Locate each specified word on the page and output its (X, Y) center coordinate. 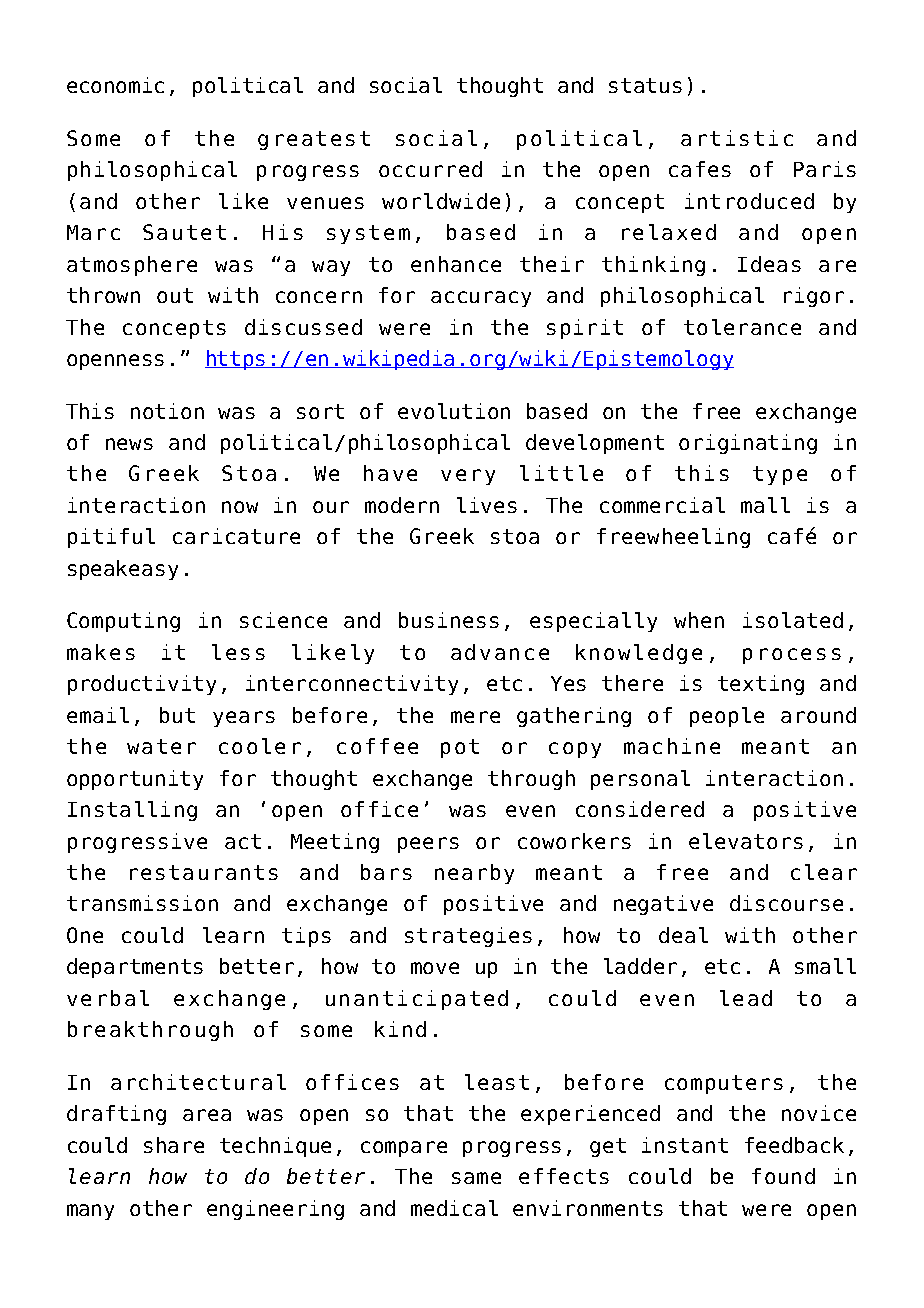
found (783, 1176)
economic (115, 85)
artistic (737, 138)
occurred (430, 169)
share (174, 1145)
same (476, 1178)
